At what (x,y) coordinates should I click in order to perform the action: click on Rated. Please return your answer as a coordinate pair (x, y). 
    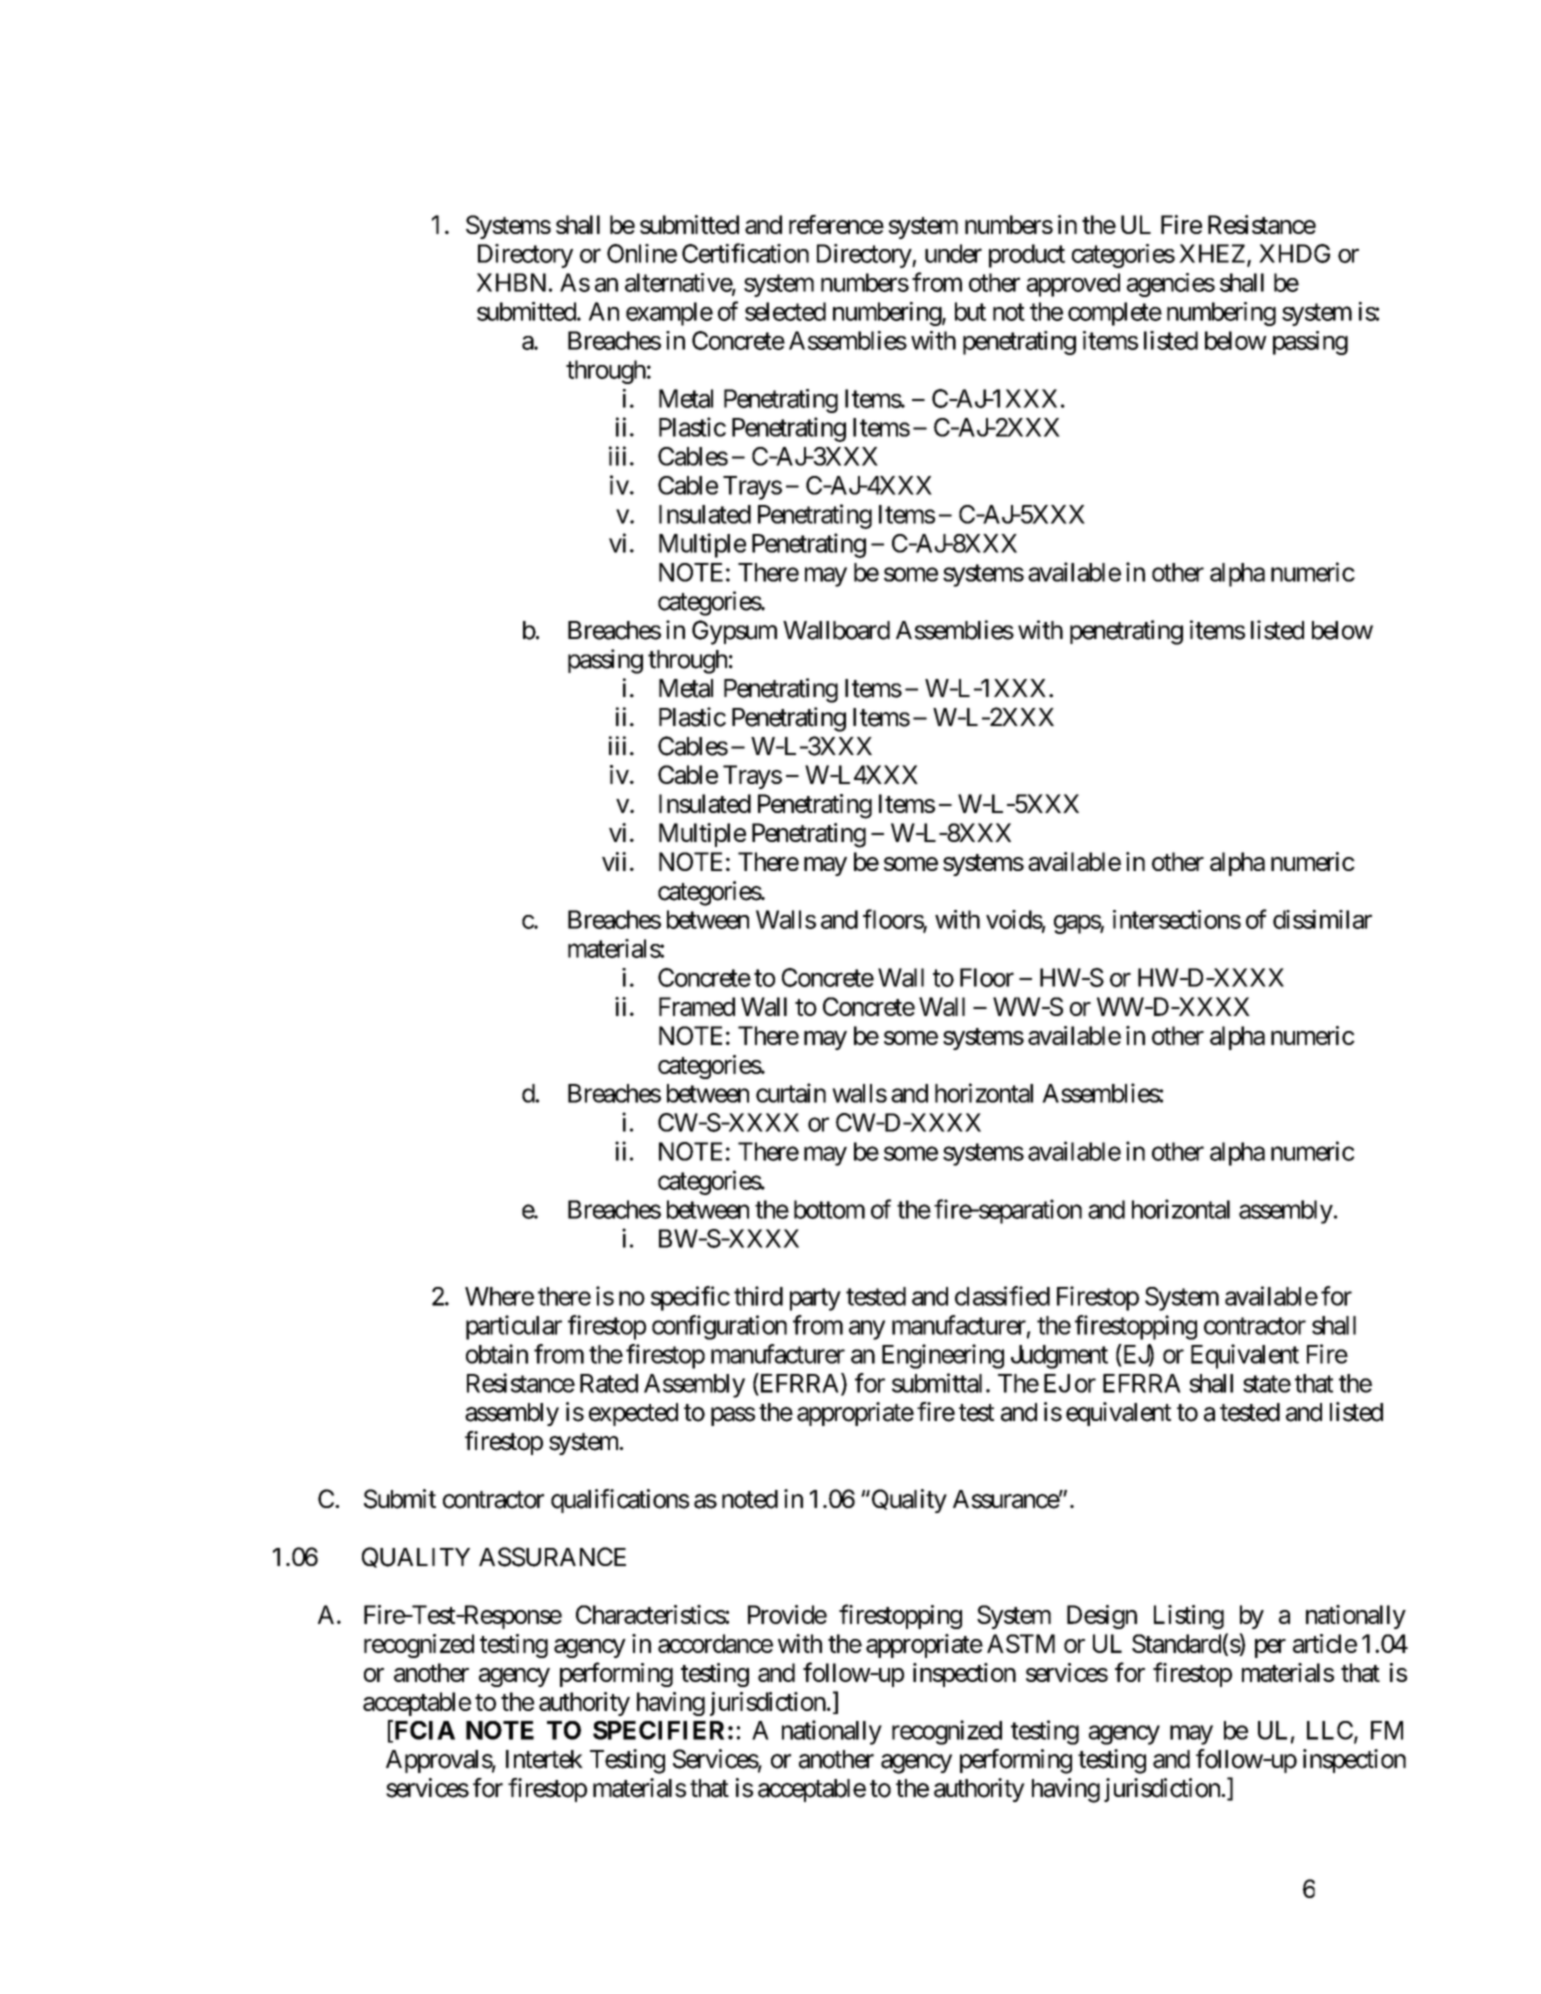
    Looking at the image, I should click on (609, 1383).
